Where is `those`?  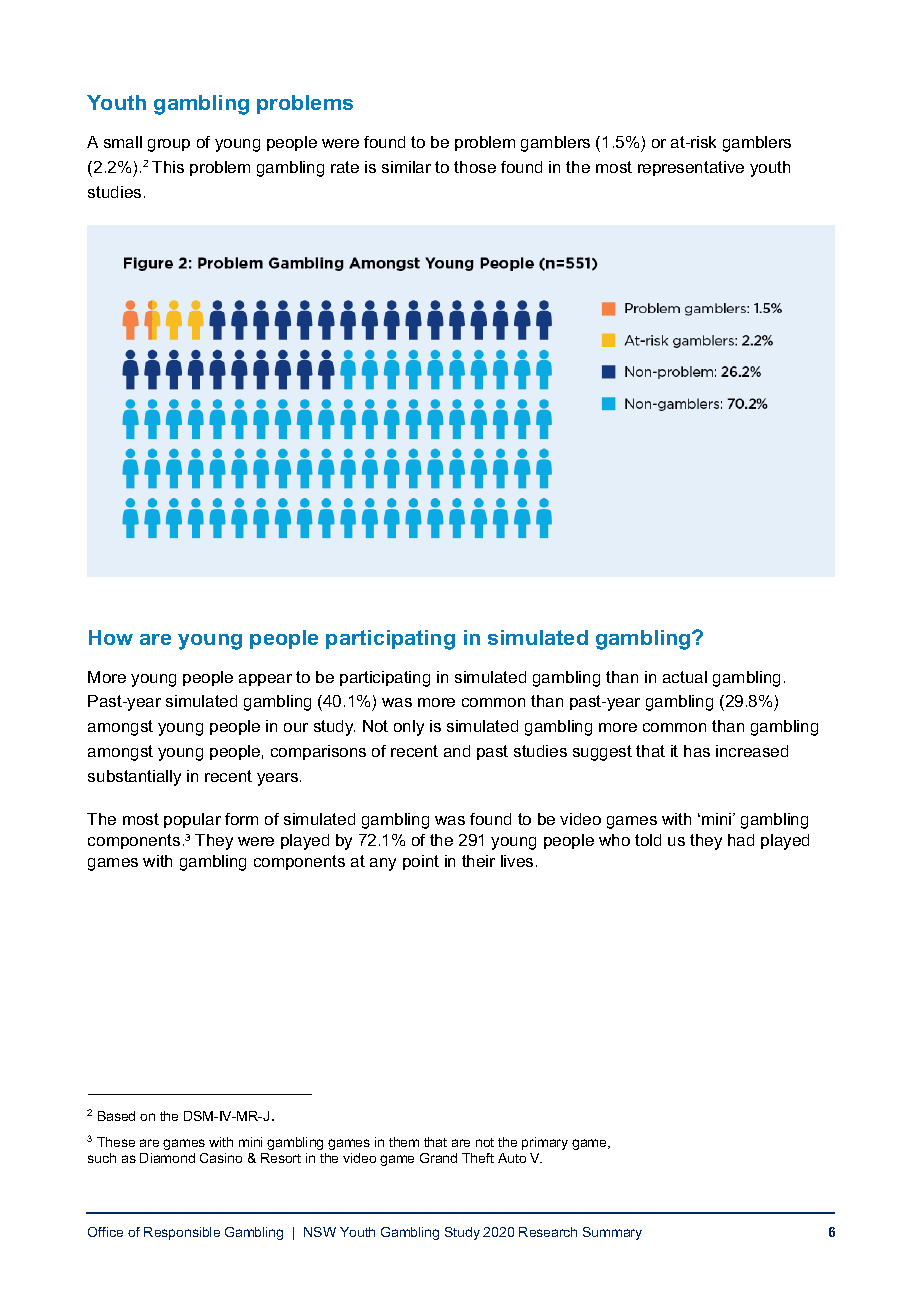 those is located at coordinates (475, 167).
